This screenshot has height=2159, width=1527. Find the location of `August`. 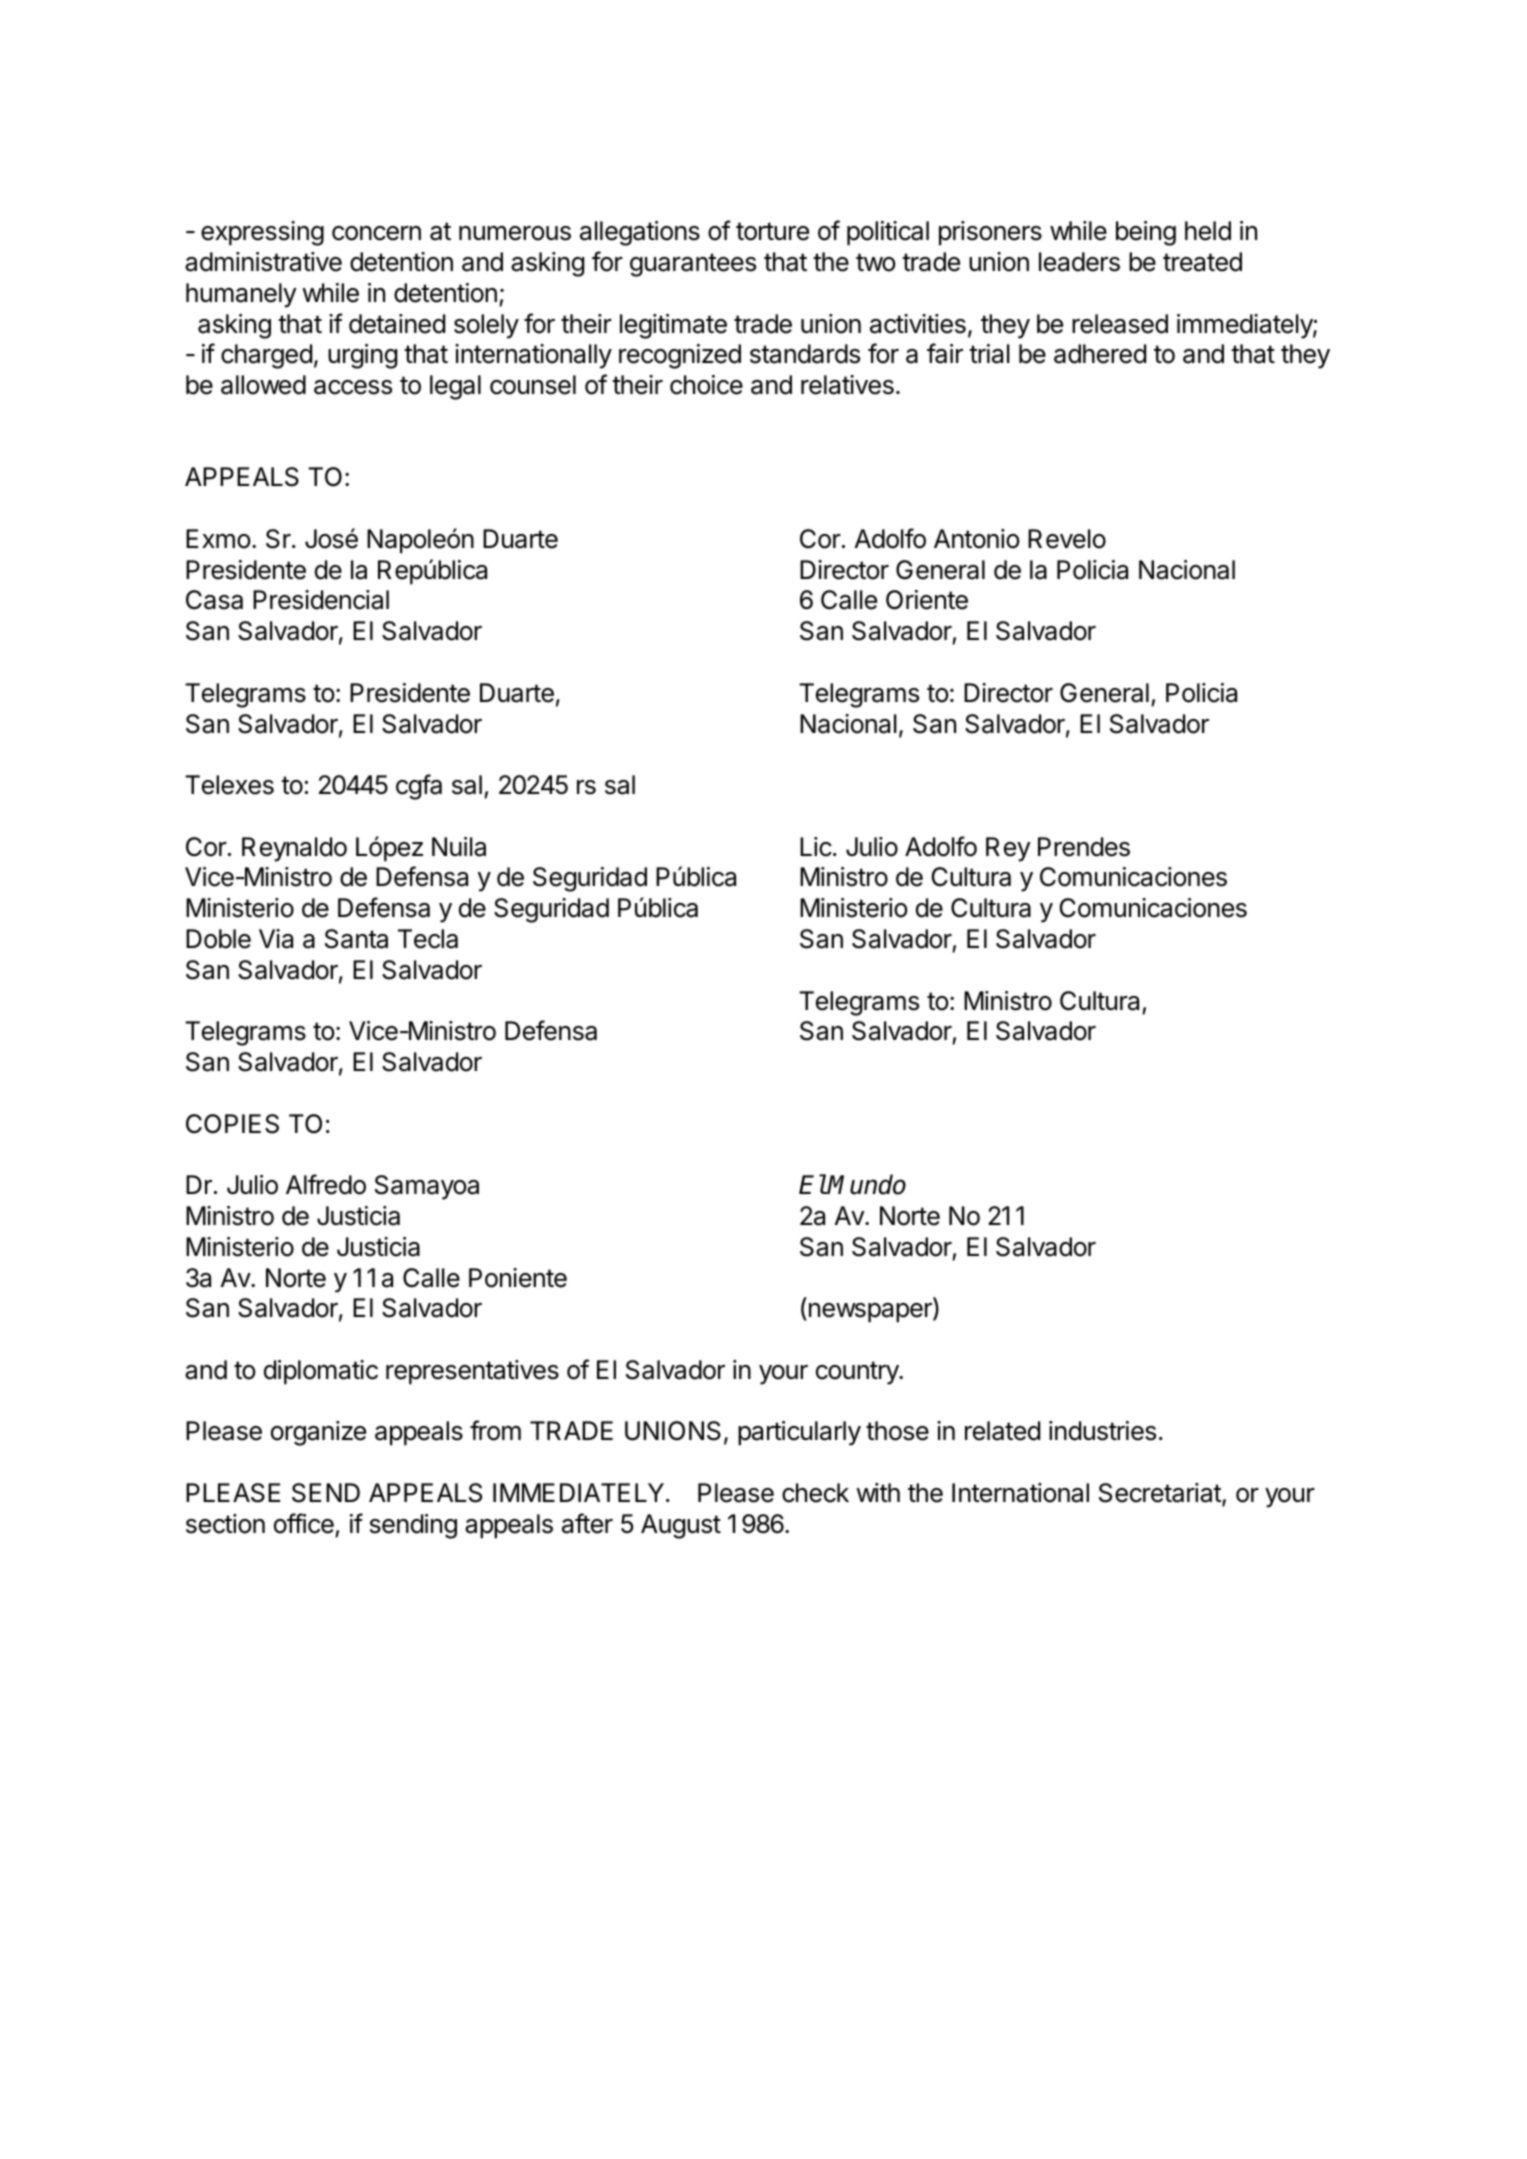

August is located at coordinates (681, 1526).
